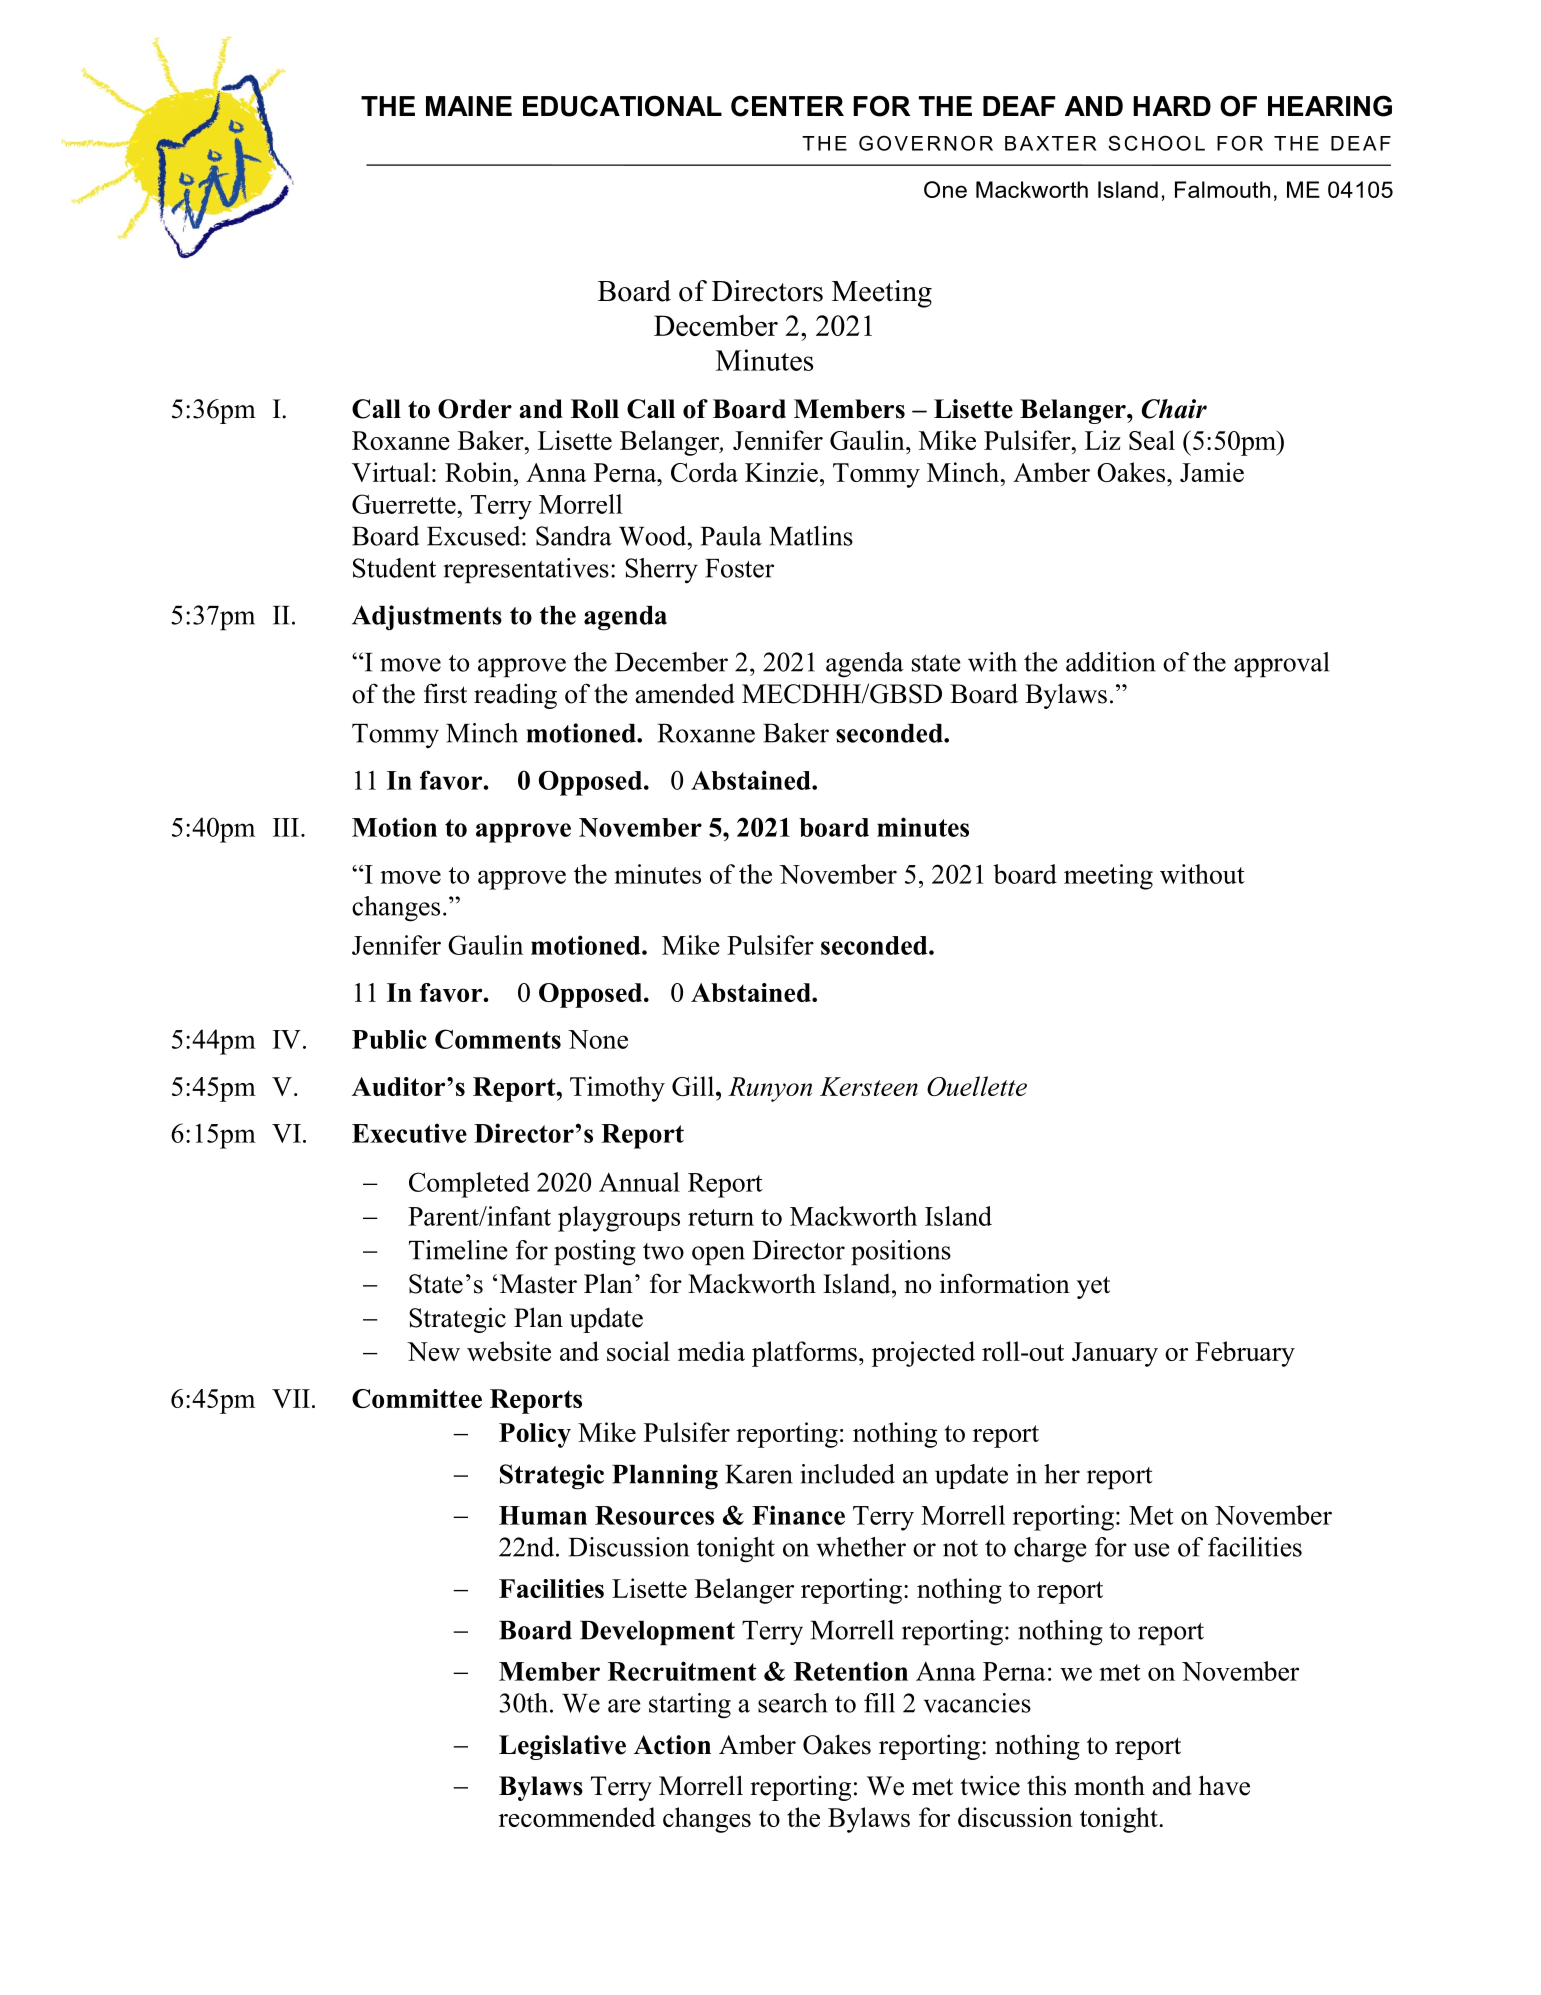 The height and width of the image is (1995, 1541). What do you see at coordinates (770, 1089) in the image?
I see `Runyon` at bounding box center [770, 1089].
